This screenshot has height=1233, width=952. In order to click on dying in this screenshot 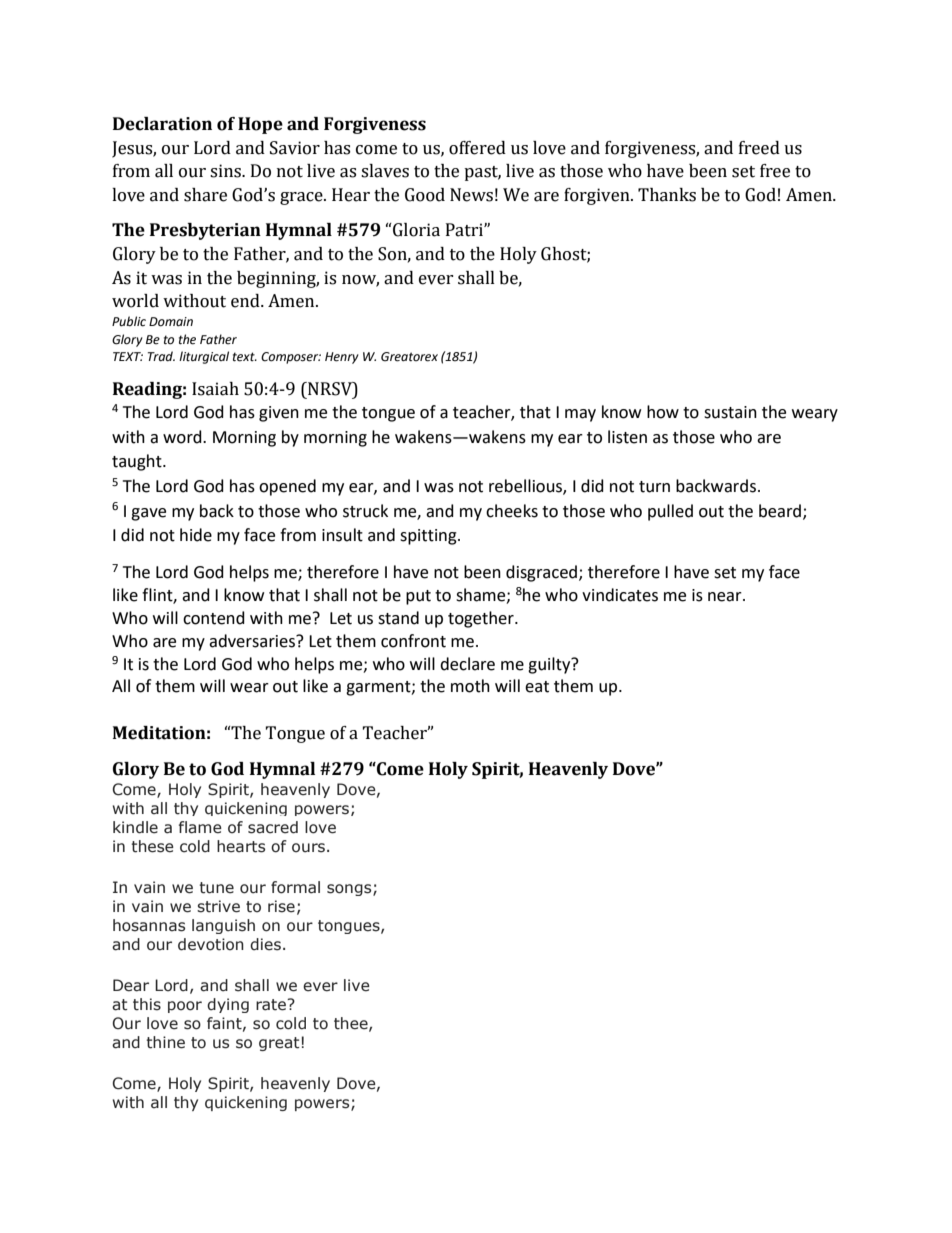, I will do `click(228, 1005)`.
